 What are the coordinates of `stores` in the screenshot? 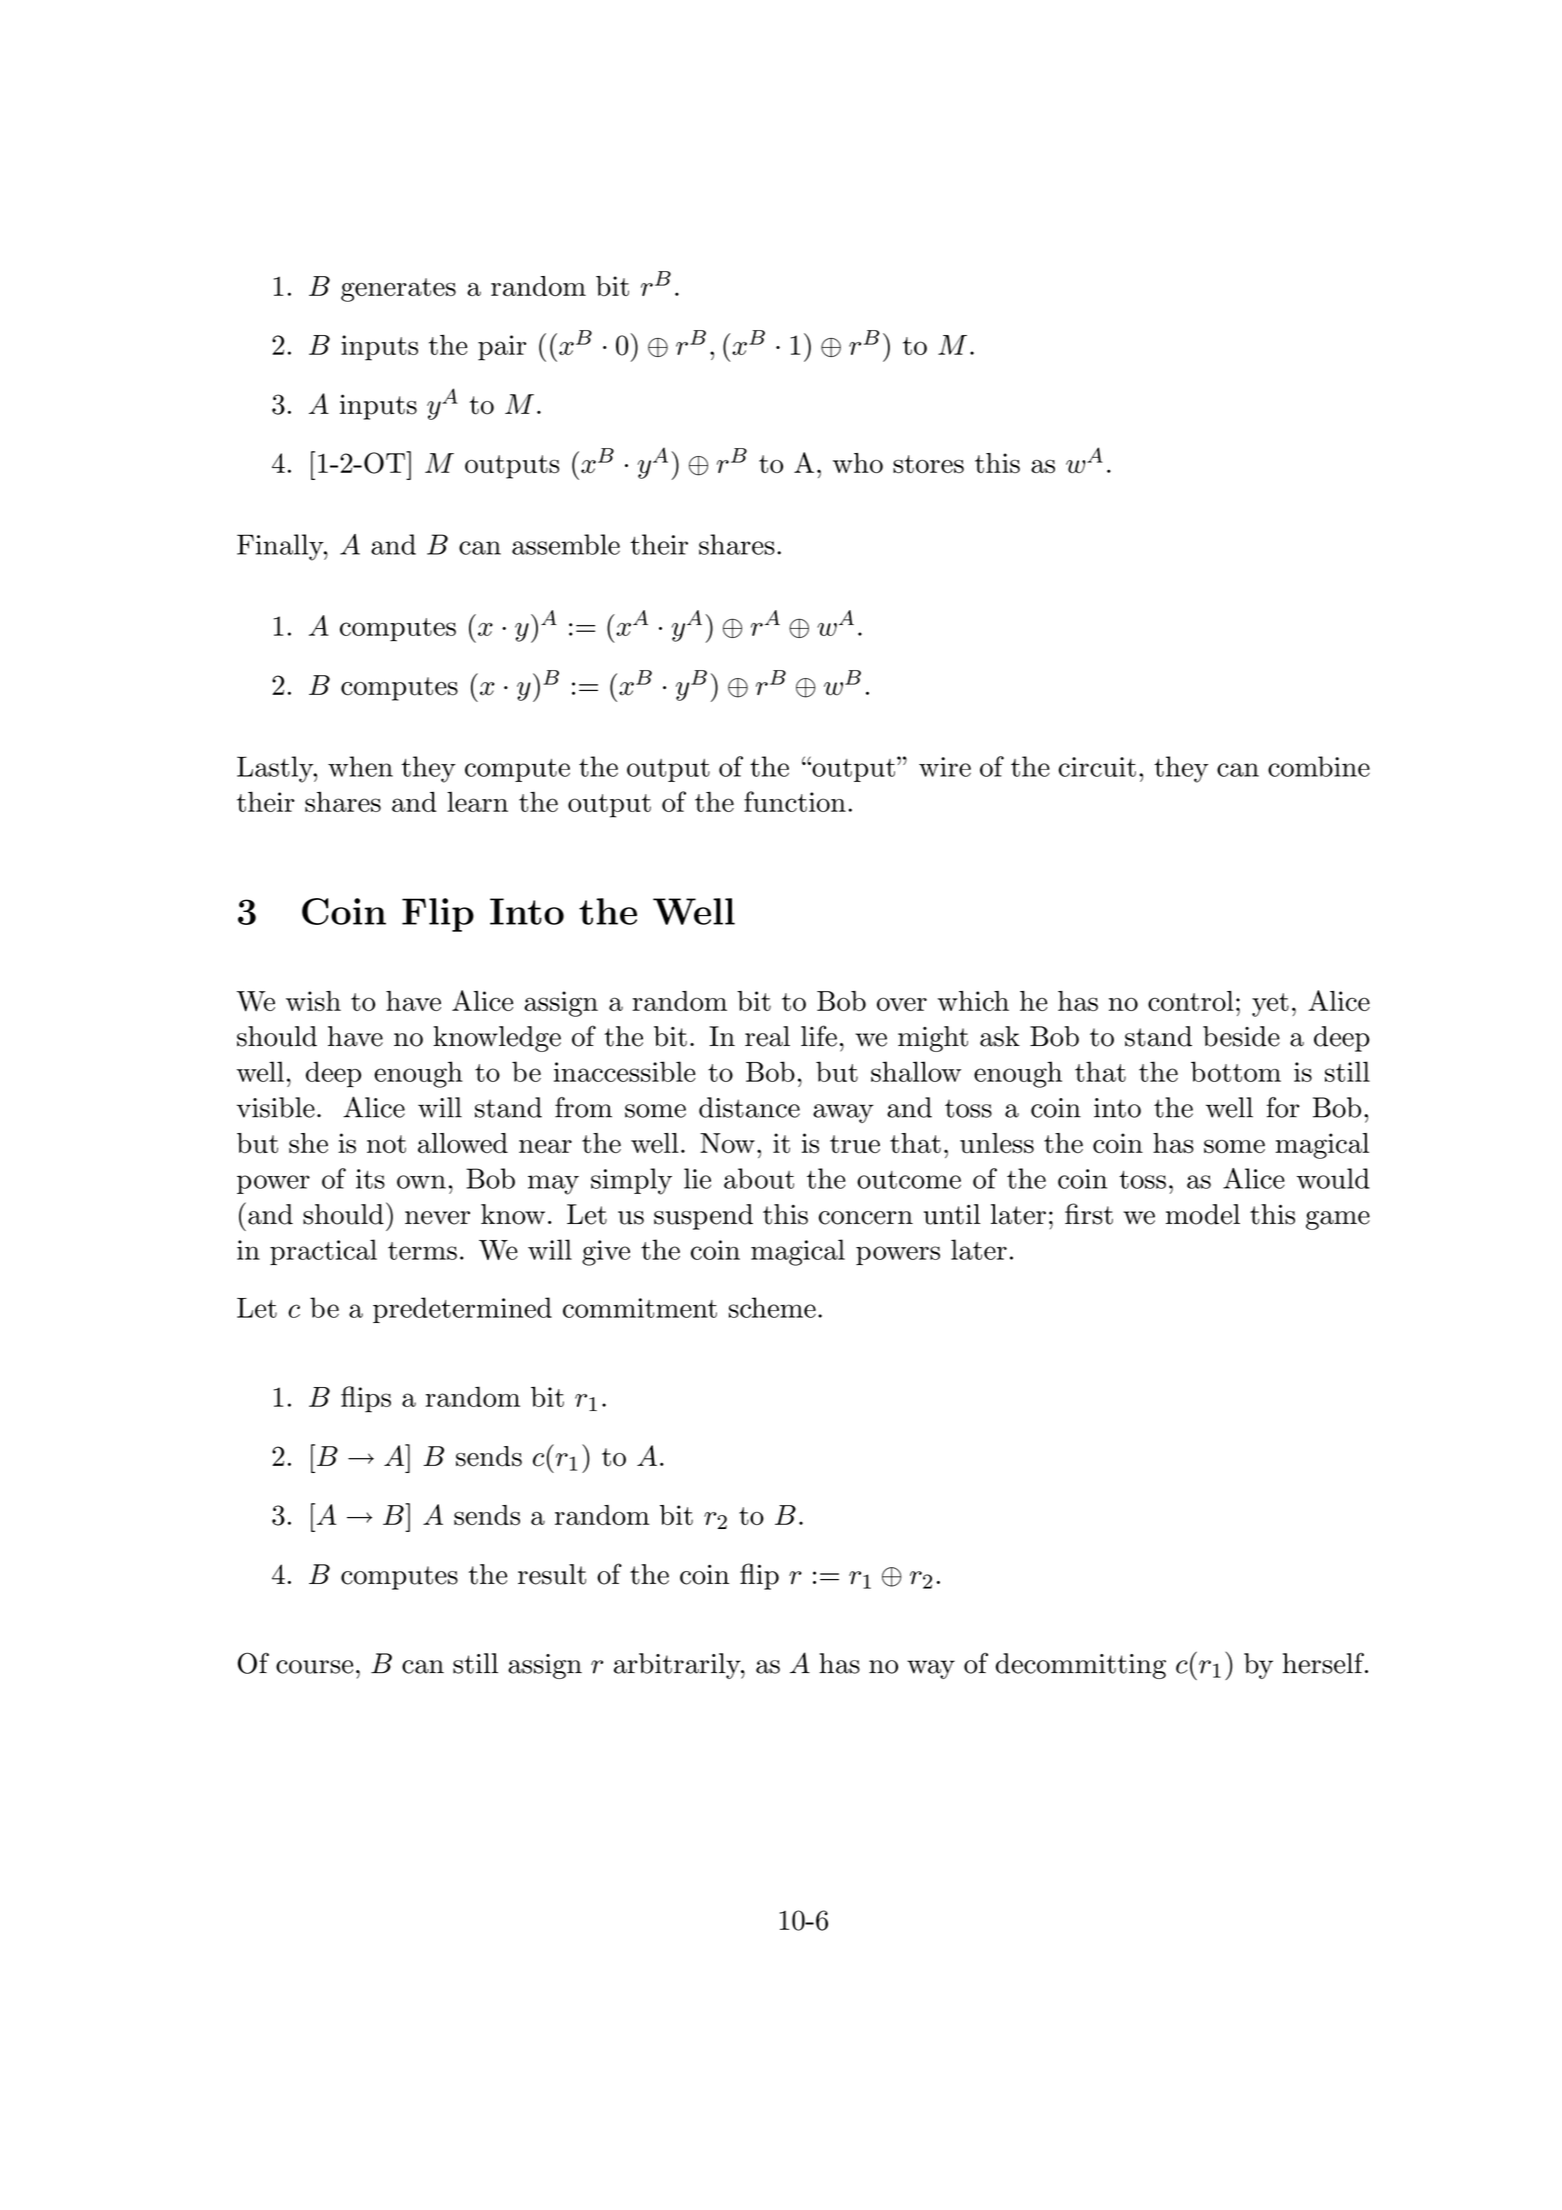 It's located at (928, 464).
